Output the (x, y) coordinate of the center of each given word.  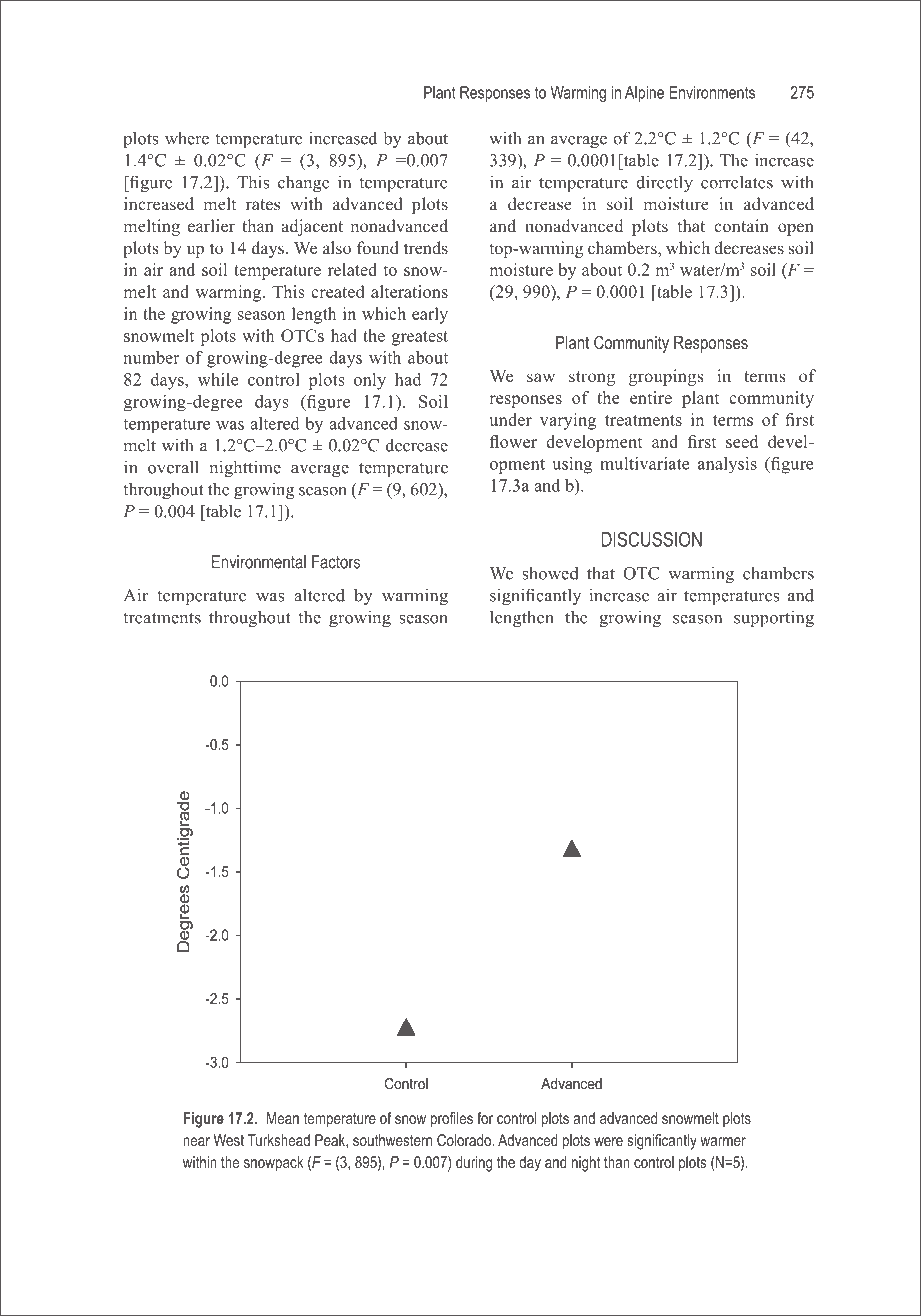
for (485, 1118)
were (608, 1141)
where (187, 138)
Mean (283, 1118)
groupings (666, 377)
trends (426, 248)
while (218, 379)
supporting (774, 618)
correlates (737, 182)
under (510, 419)
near (196, 1141)
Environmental (259, 562)
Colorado (465, 1140)
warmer (723, 1141)
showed (550, 573)
